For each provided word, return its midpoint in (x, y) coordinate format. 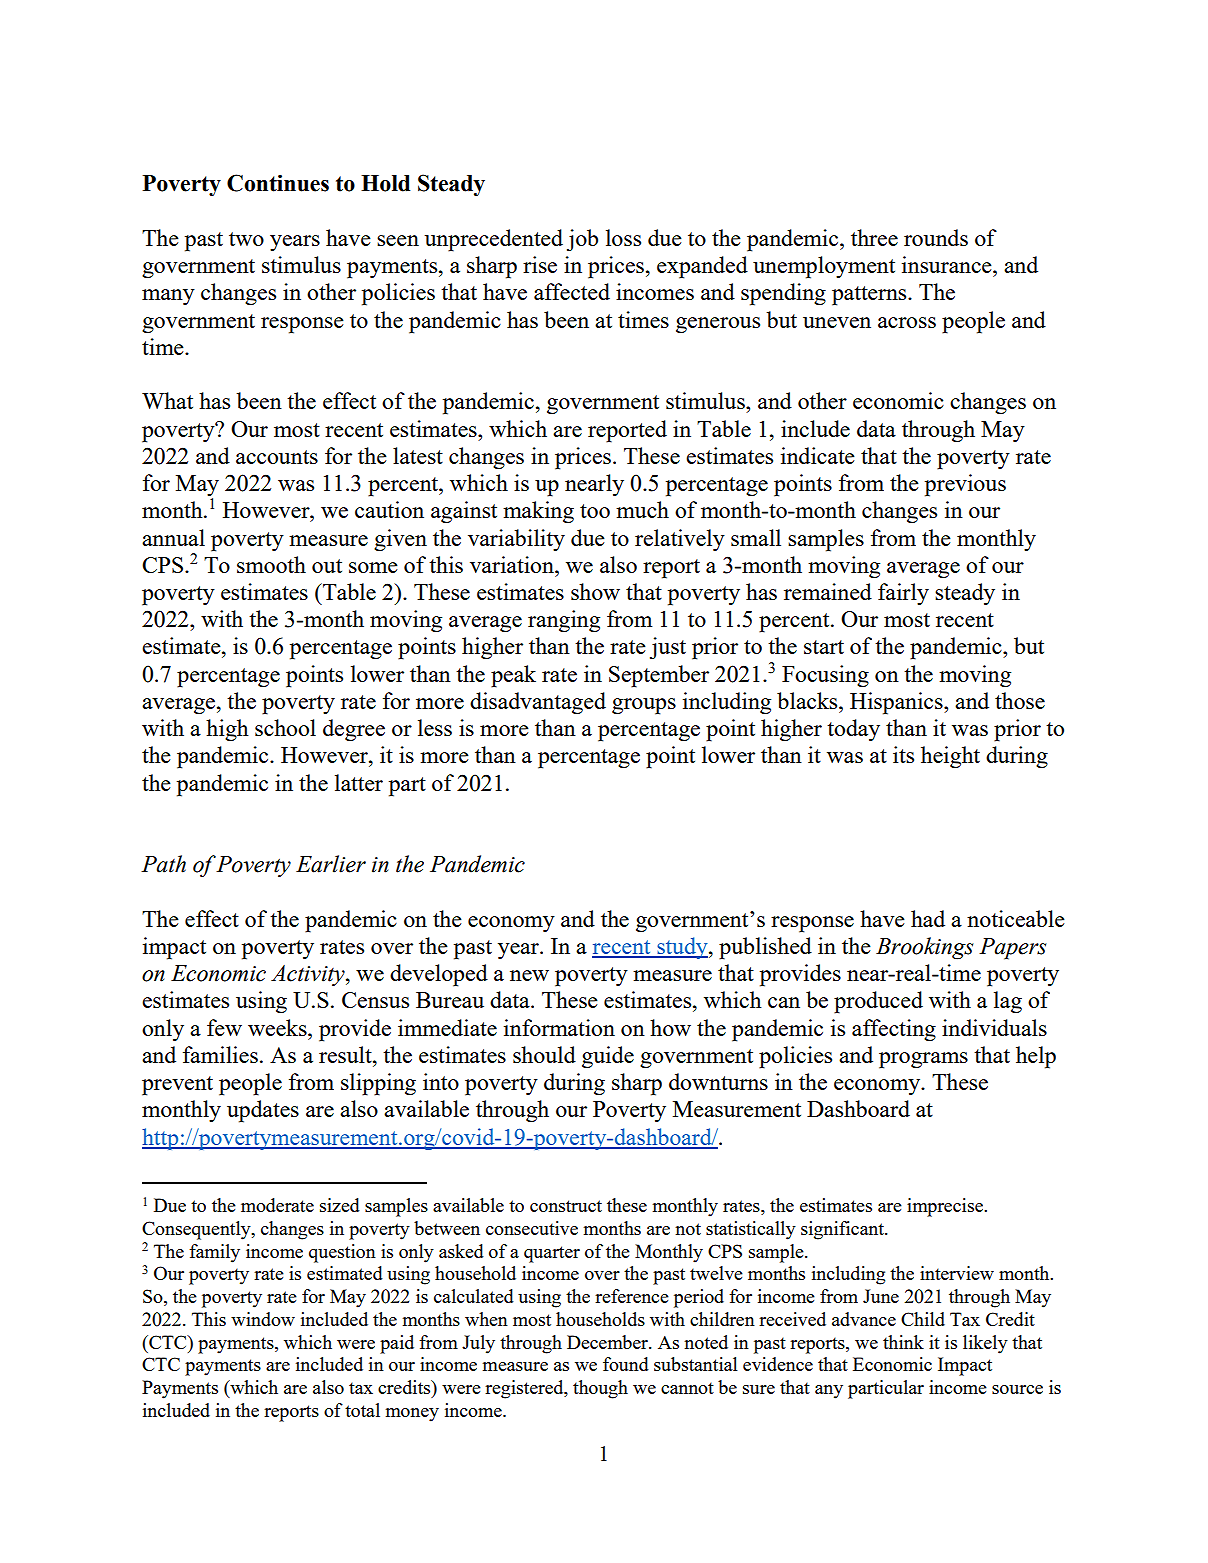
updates (263, 1111)
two (246, 239)
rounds (936, 237)
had (928, 918)
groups (644, 706)
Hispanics (897, 703)
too (595, 511)
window (263, 1319)
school (285, 727)
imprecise (946, 1207)
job (582, 240)
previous (965, 485)
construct (566, 1206)
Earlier (331, 864)
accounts (277, 457)
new (529, 975)
